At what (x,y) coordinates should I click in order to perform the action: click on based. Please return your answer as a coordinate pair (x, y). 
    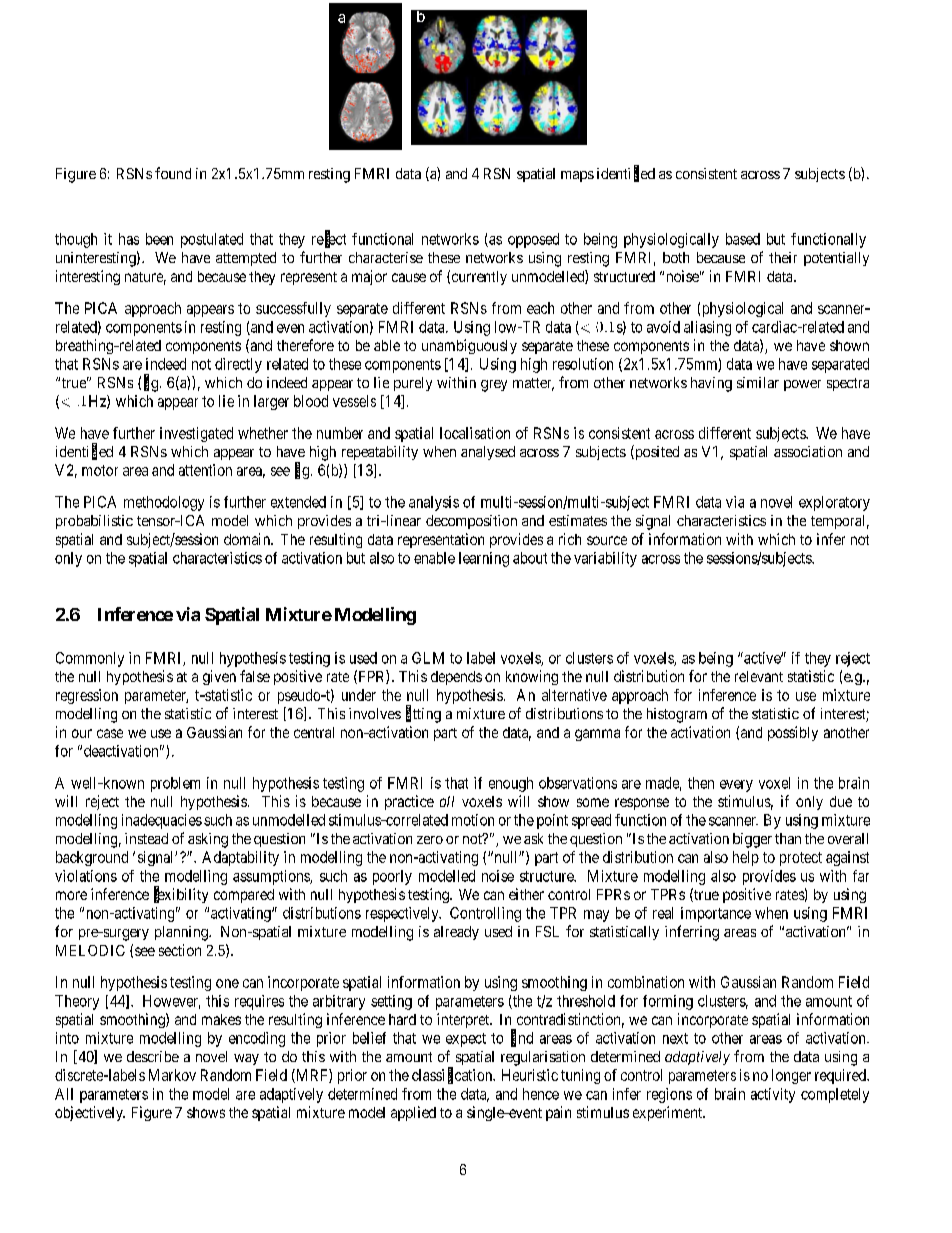
    Looking at the image, I should click on (743, 239).
